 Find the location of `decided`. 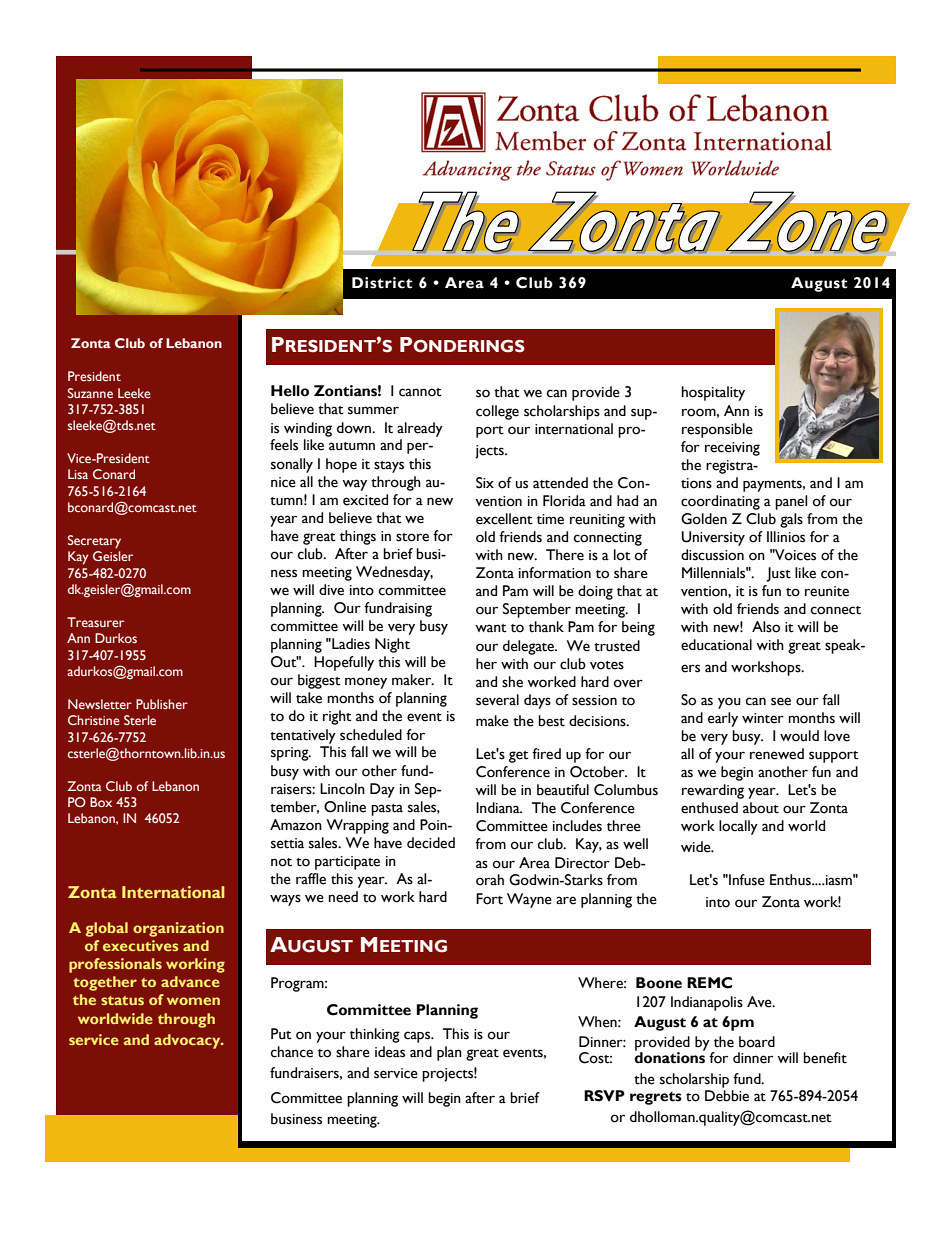

decided is located at coordinates (431, 843).
